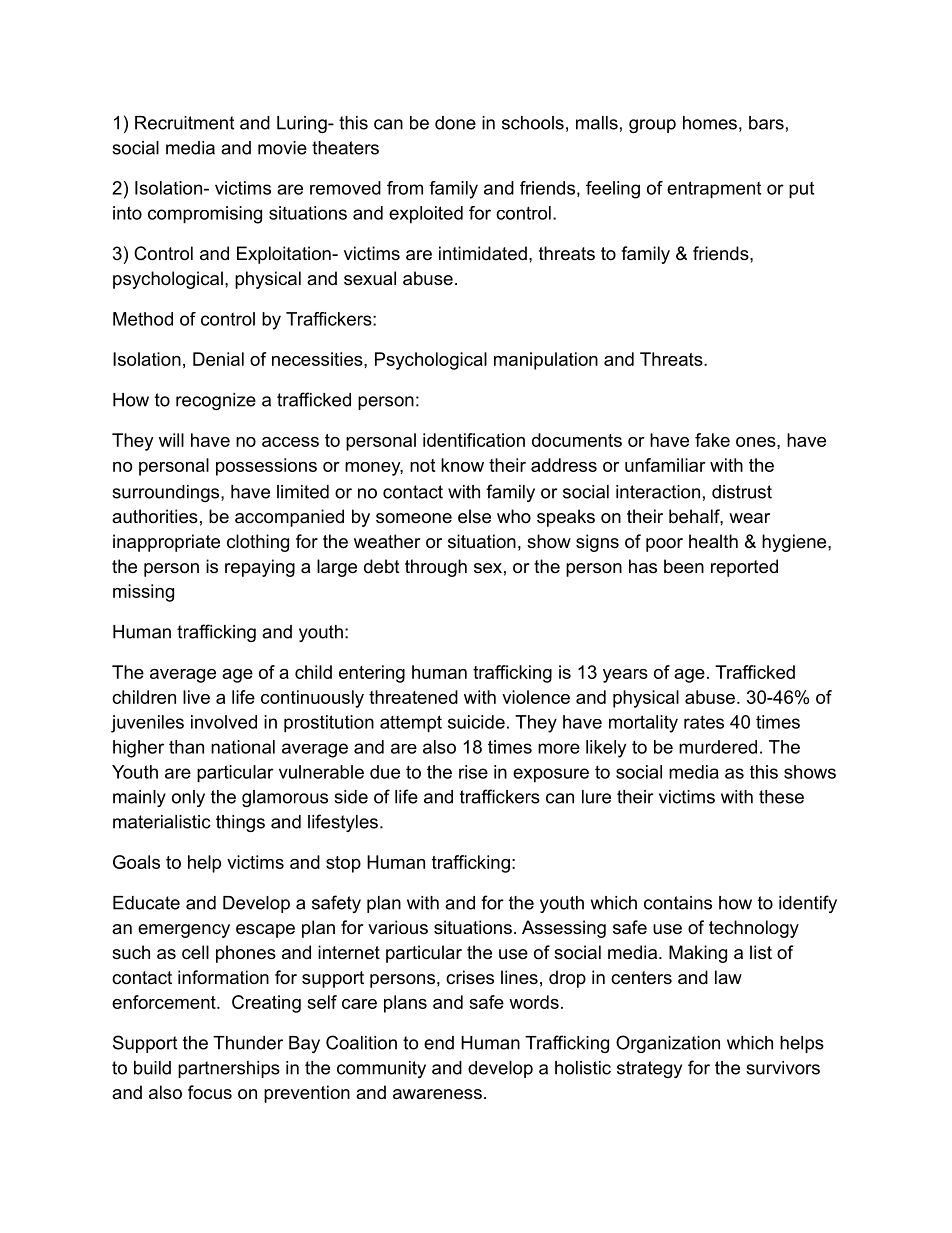 The height and width of the document is (1233, 952). I want to click on through, so click(436, 568).
